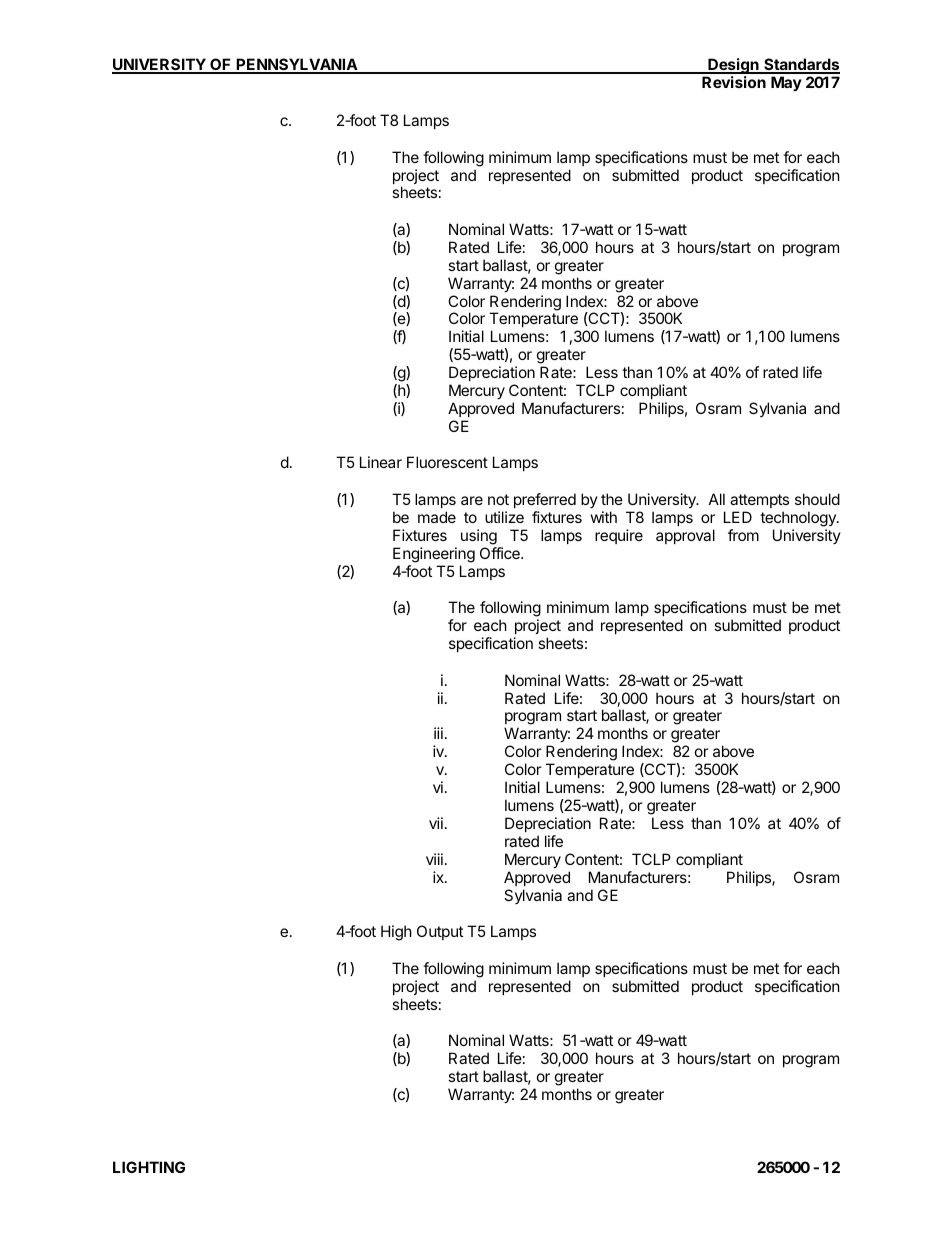  I want to click on LIGHTING, so click(149, 1167).
